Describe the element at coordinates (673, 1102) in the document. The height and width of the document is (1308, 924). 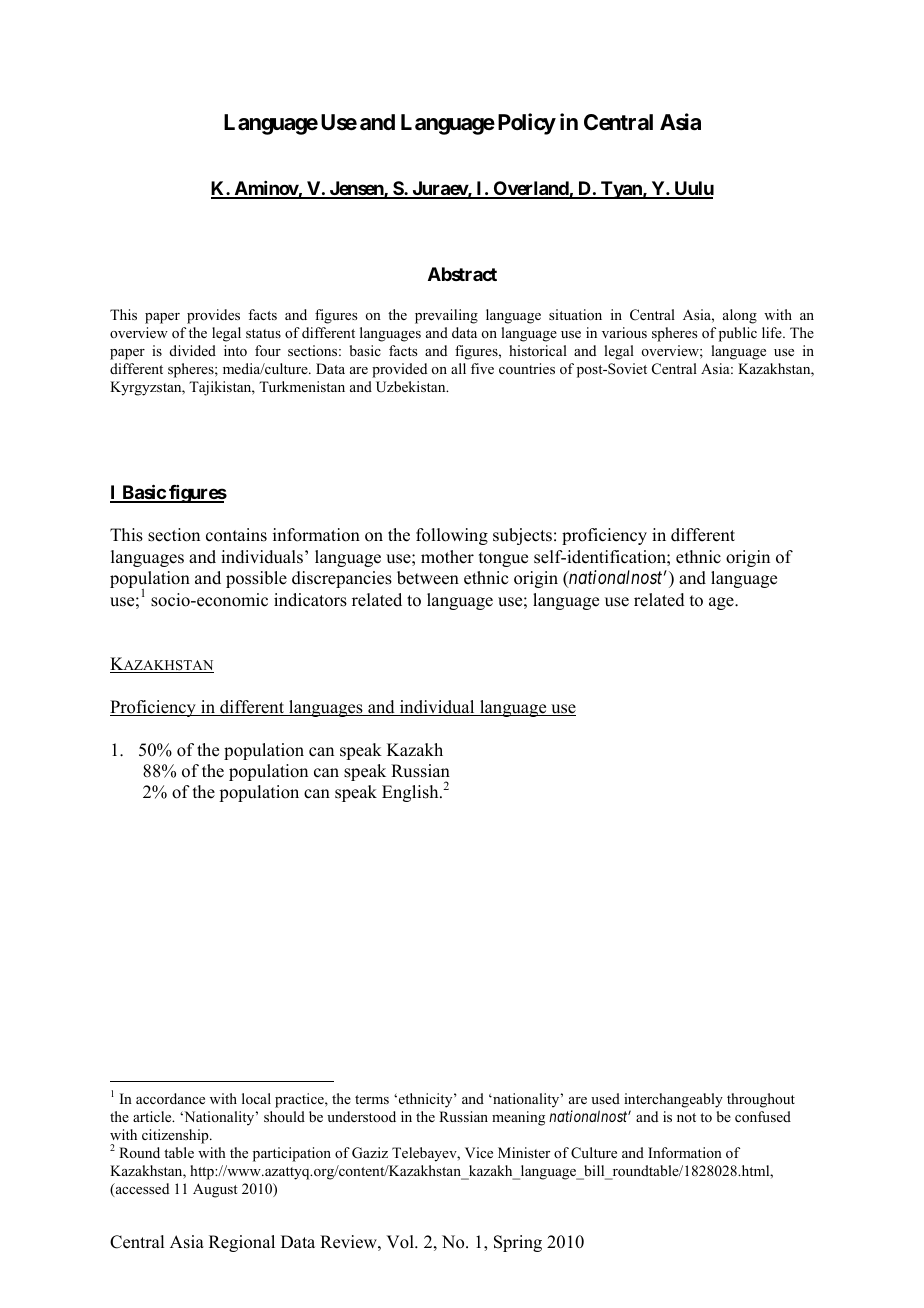
I see `interchangeably` at that location.
